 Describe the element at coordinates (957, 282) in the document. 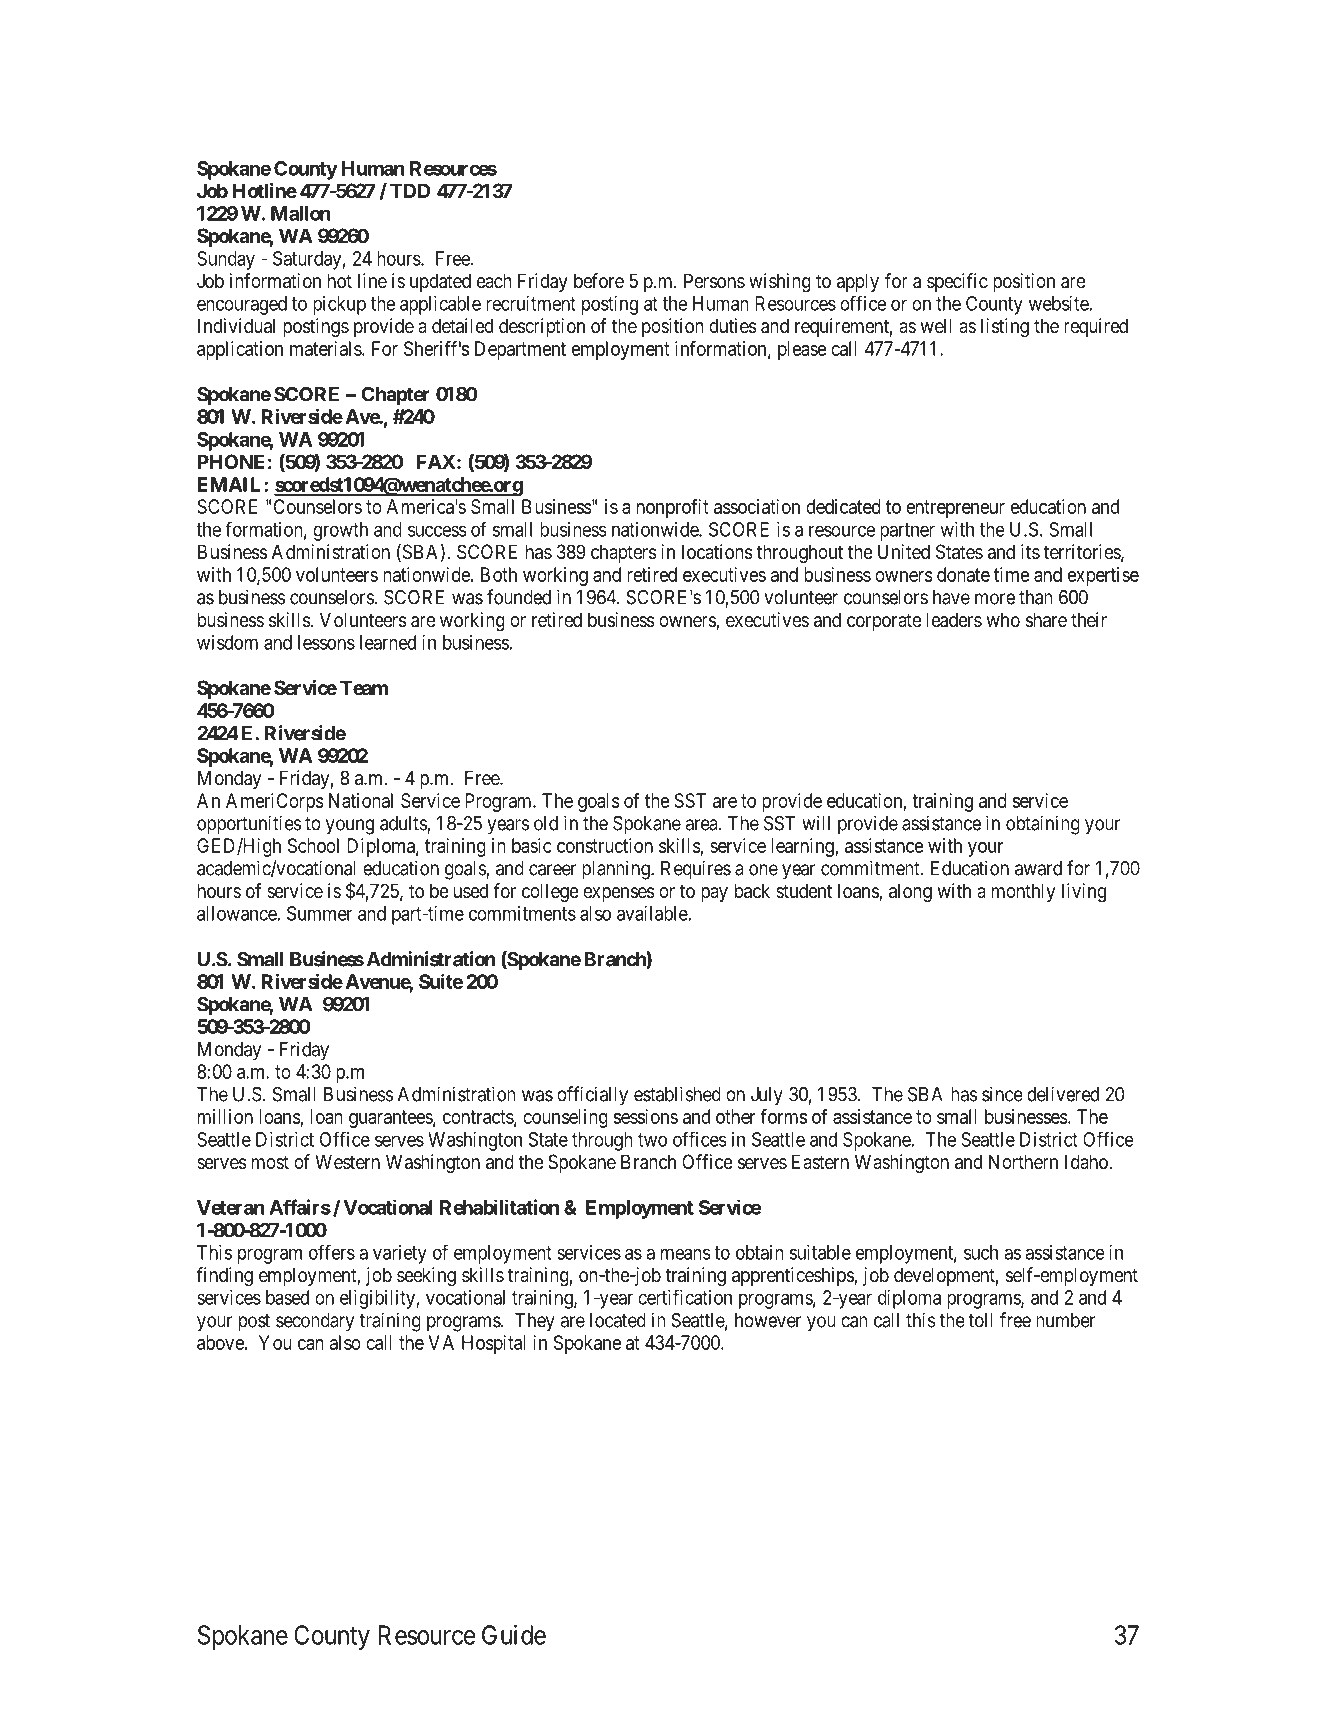

I see `specific` at that location.
